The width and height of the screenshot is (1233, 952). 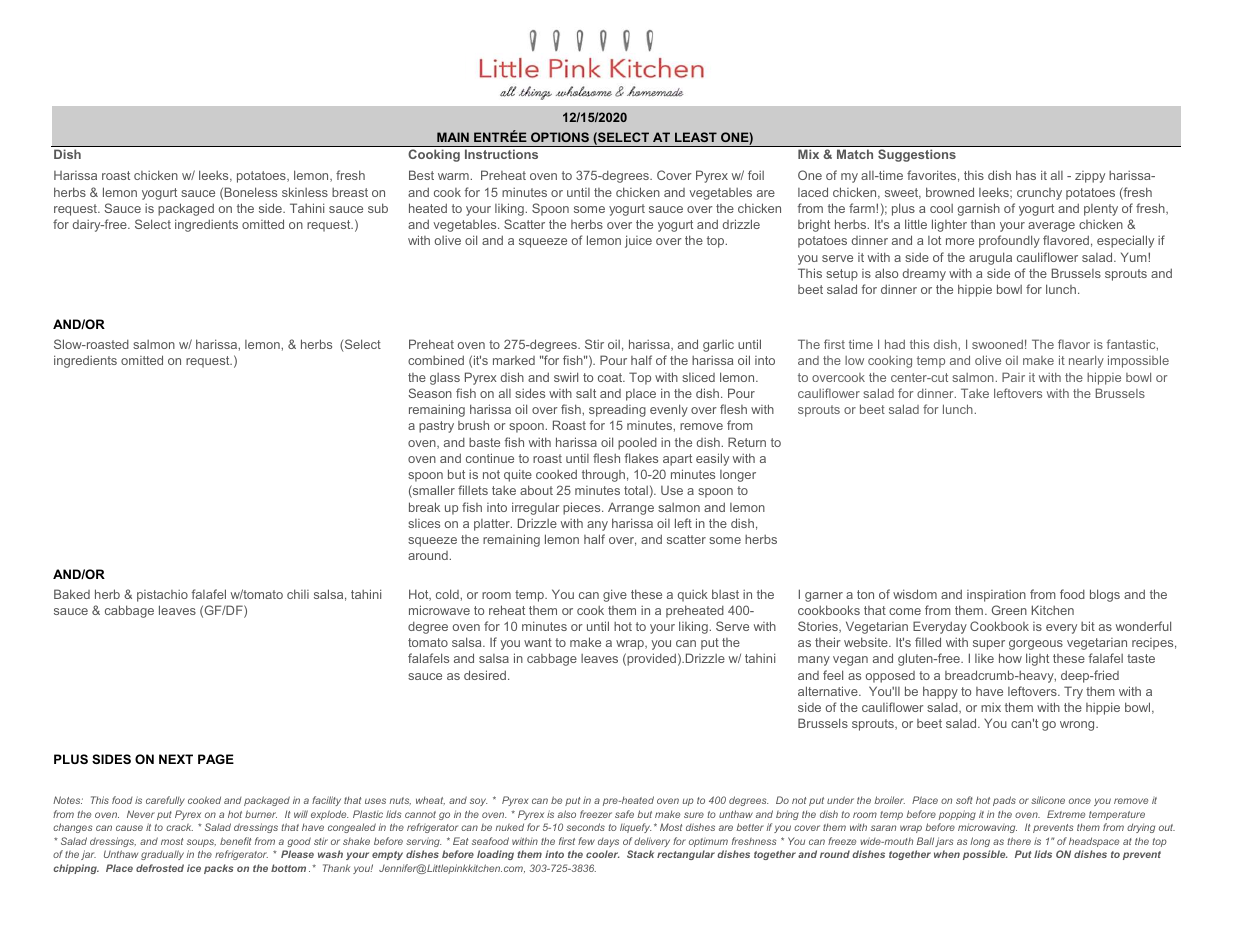 I want to click on has, so click(x=1026, y=175).
